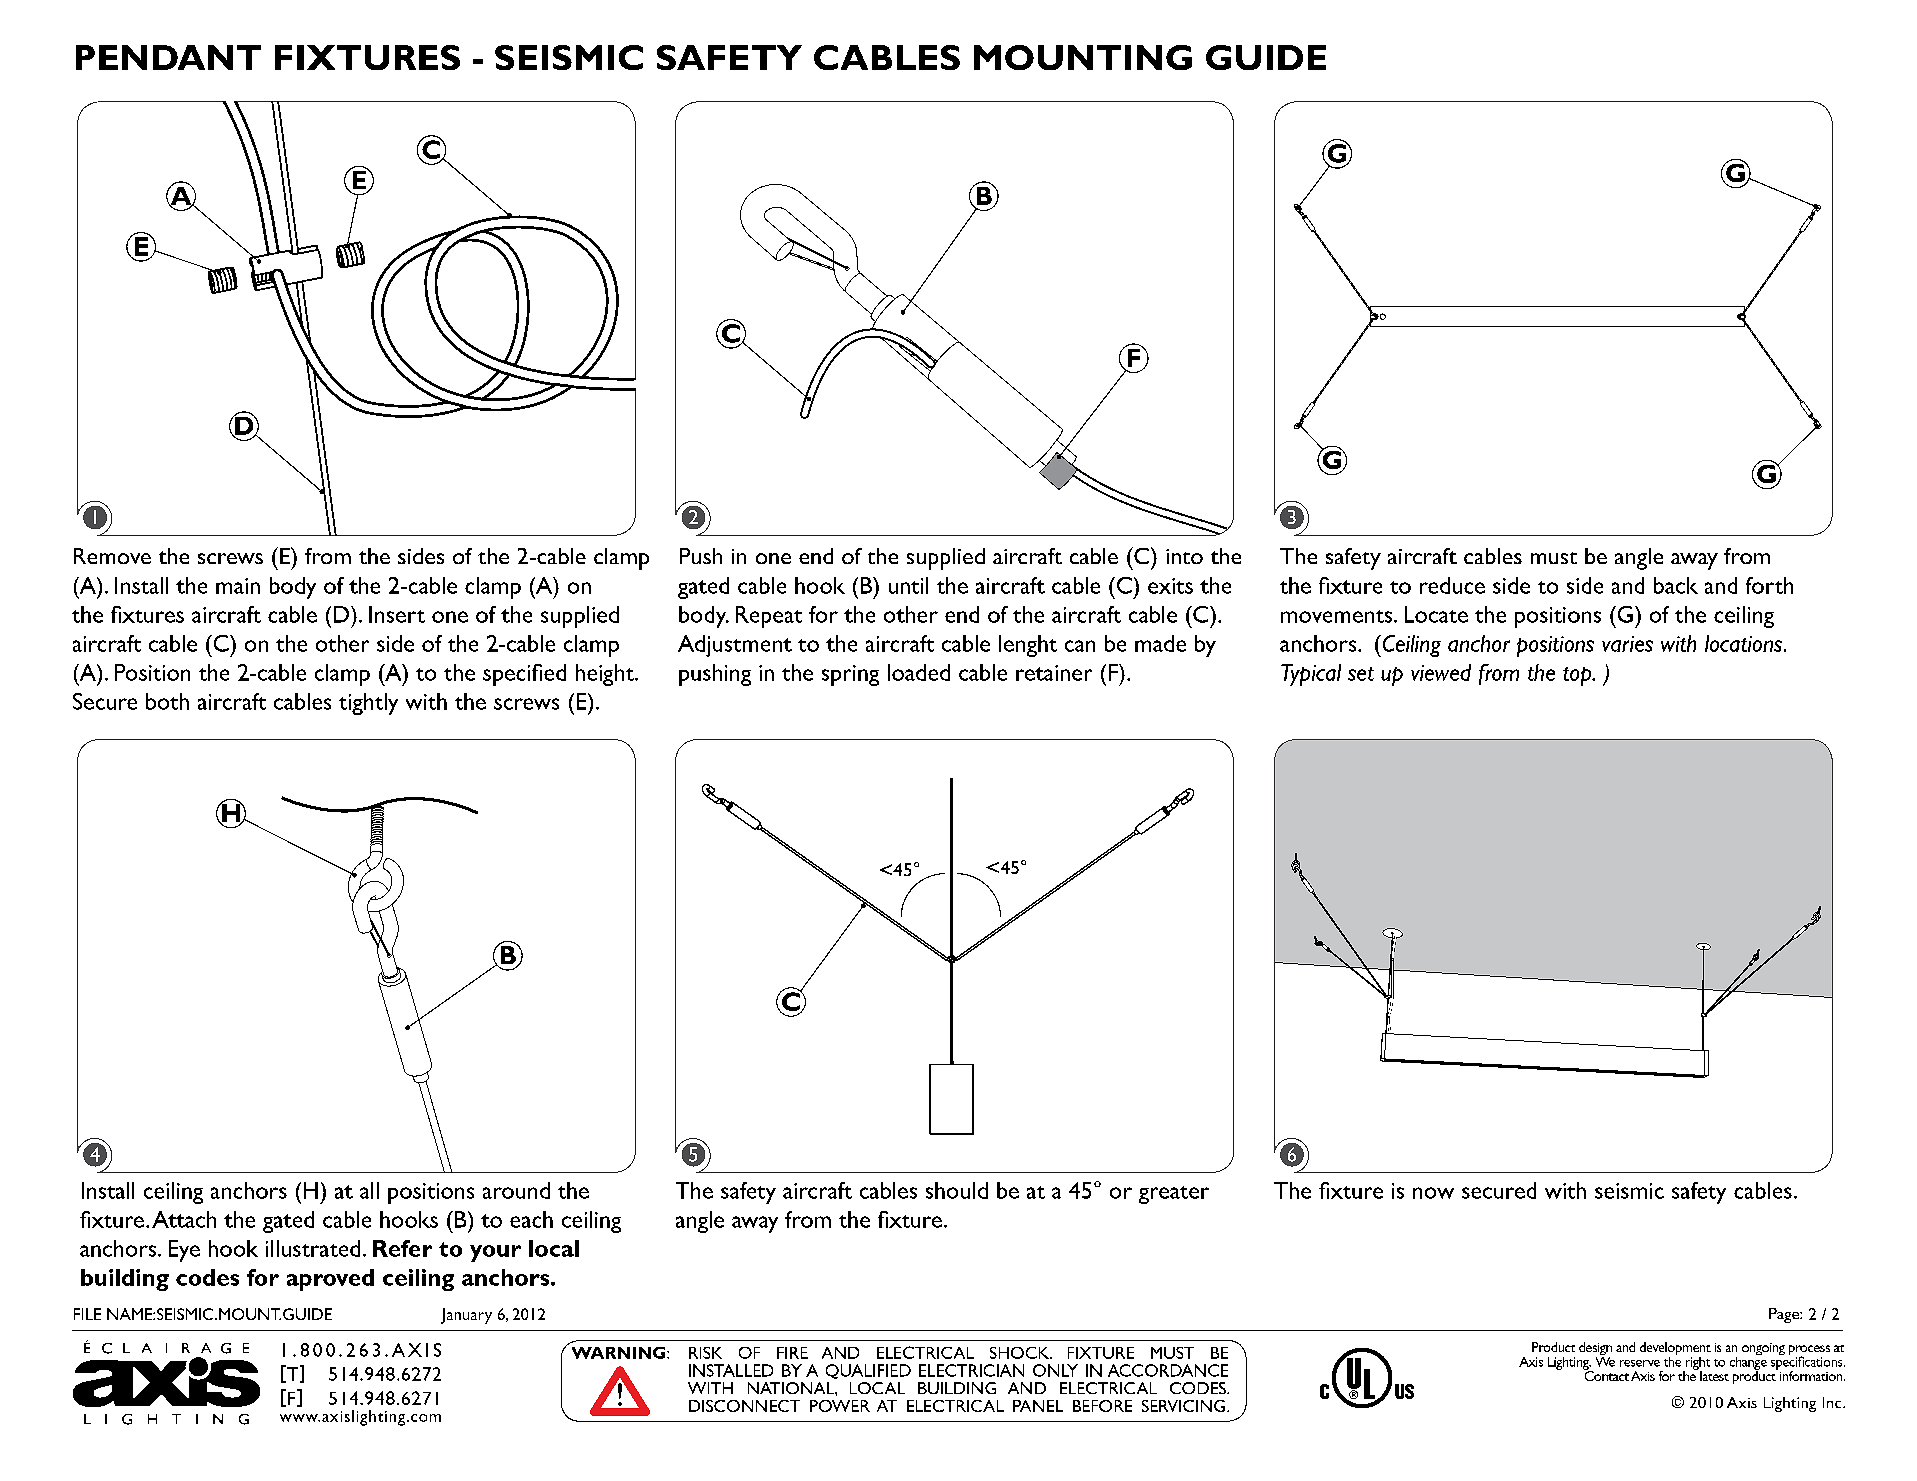  What do you see at coordinates (1769, 585) in the document?
I see `forth` at bounding box center [1769, 585].
